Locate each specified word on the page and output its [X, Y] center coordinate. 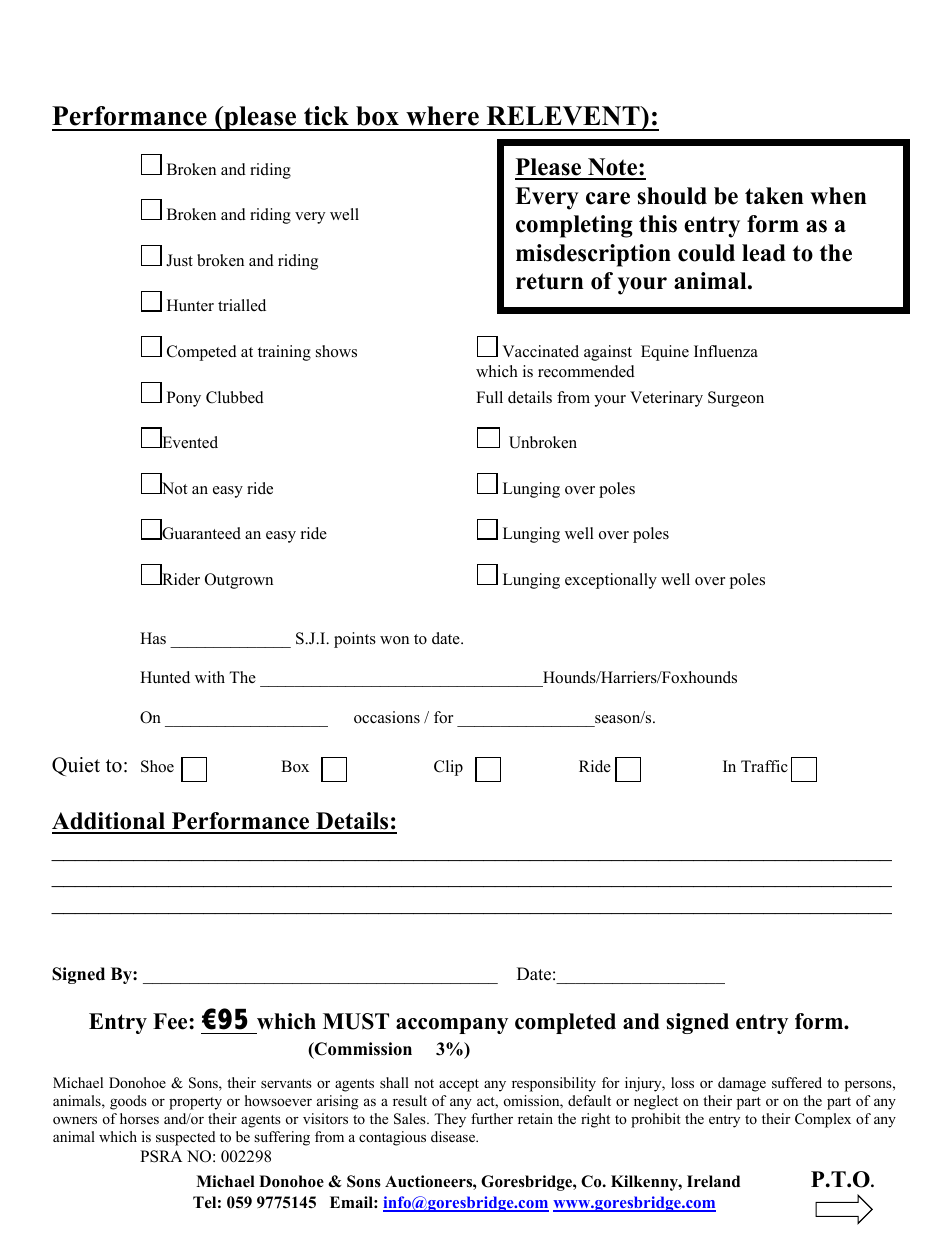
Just [179, 260]
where [442, 116]
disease [454, 1136]
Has [153, 638]
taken [774, 196]
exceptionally [611, 581]
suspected [186, 1138]
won [394, 640]
